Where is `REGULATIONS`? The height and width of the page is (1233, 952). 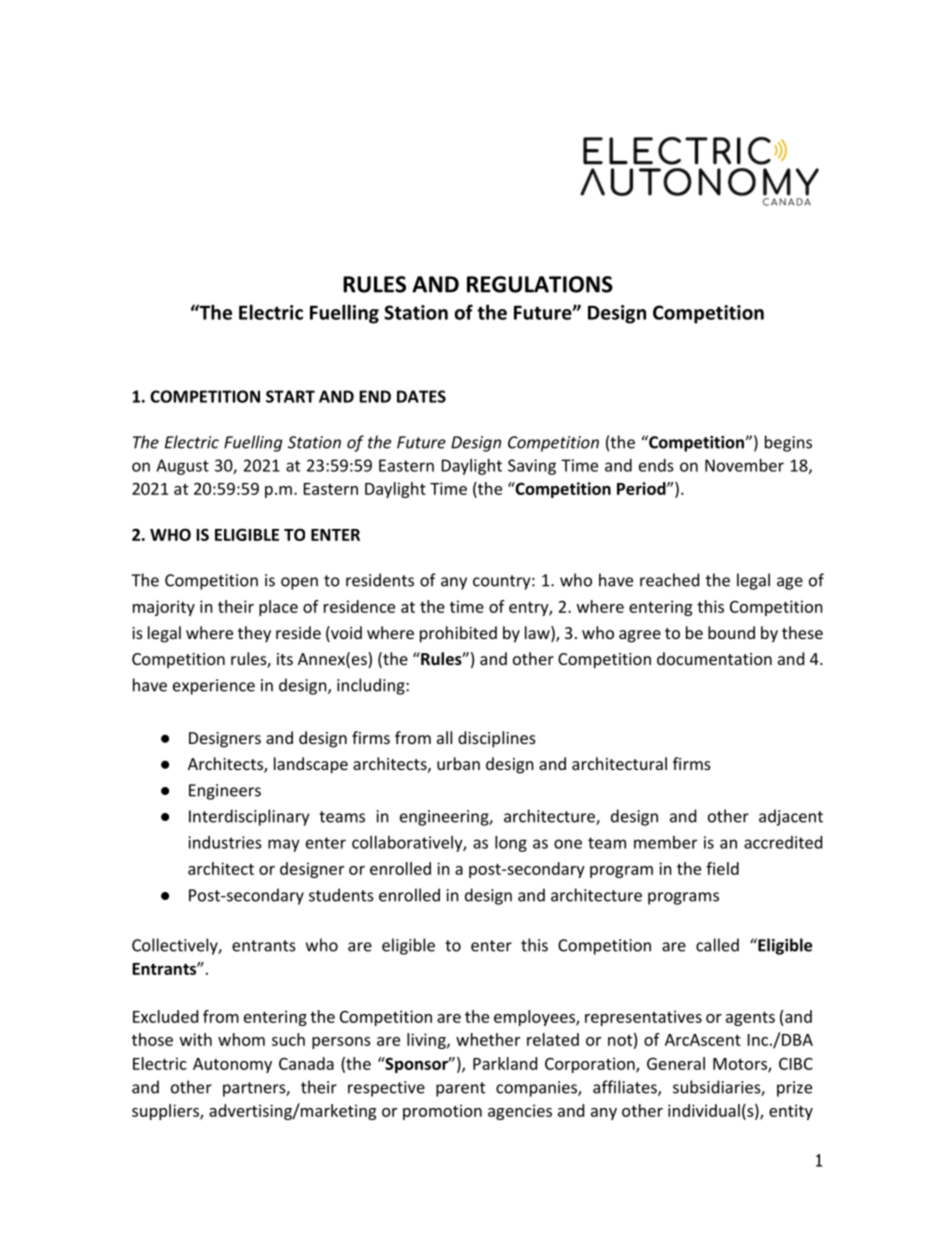 REGULATIONS is located at coordinates (540, 284).
